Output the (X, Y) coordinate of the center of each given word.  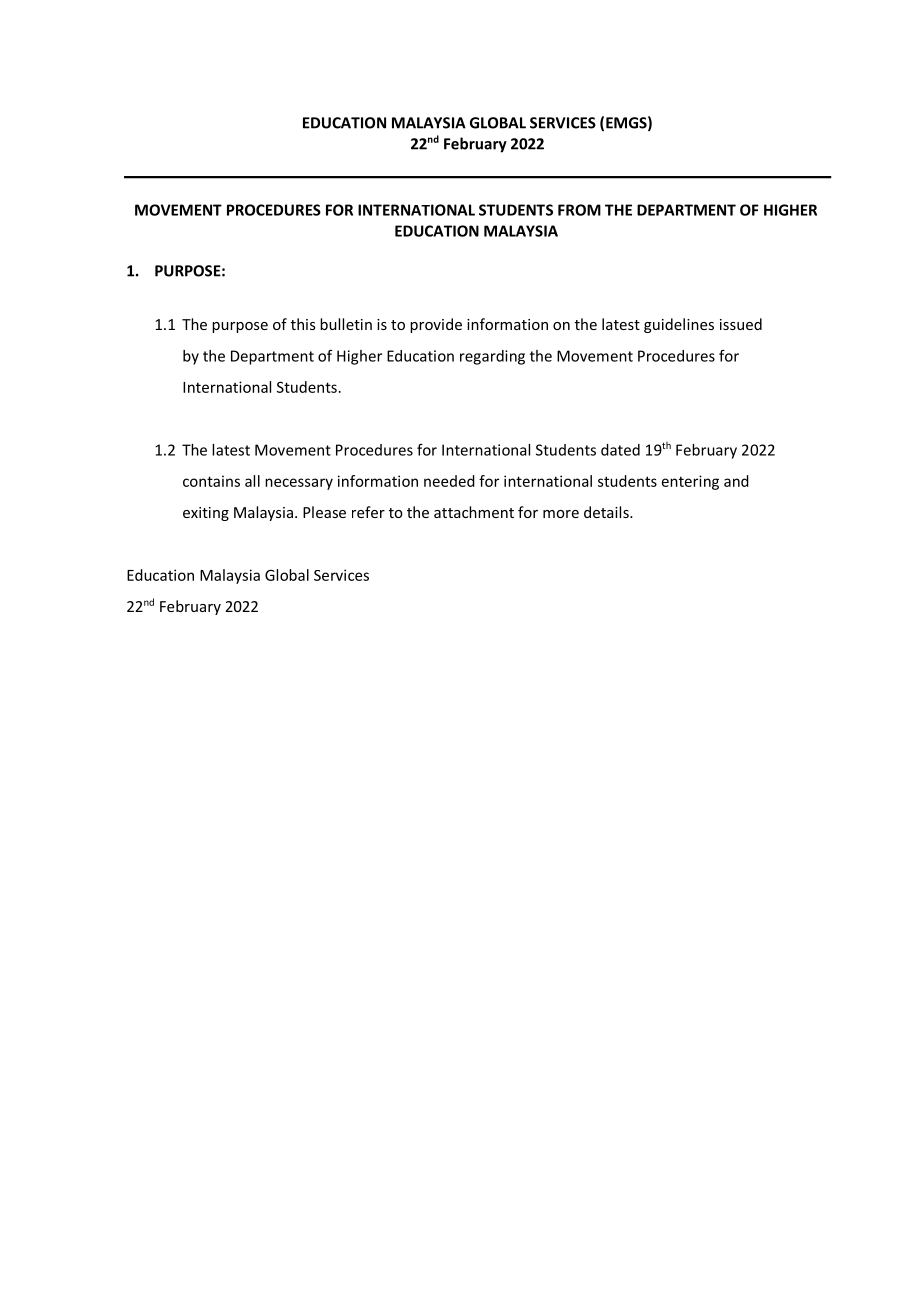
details (607, 512)
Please (324, 512)
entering (690, 482)
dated (620, 450)
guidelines (679, 325)
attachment (474, 512)
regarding (492, 357)
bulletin (346, 324)
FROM (579, 210)
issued (741, 324)
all (252, 481)
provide (436, 325)
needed (449, 481)
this (303, 324)
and (736, 481)
